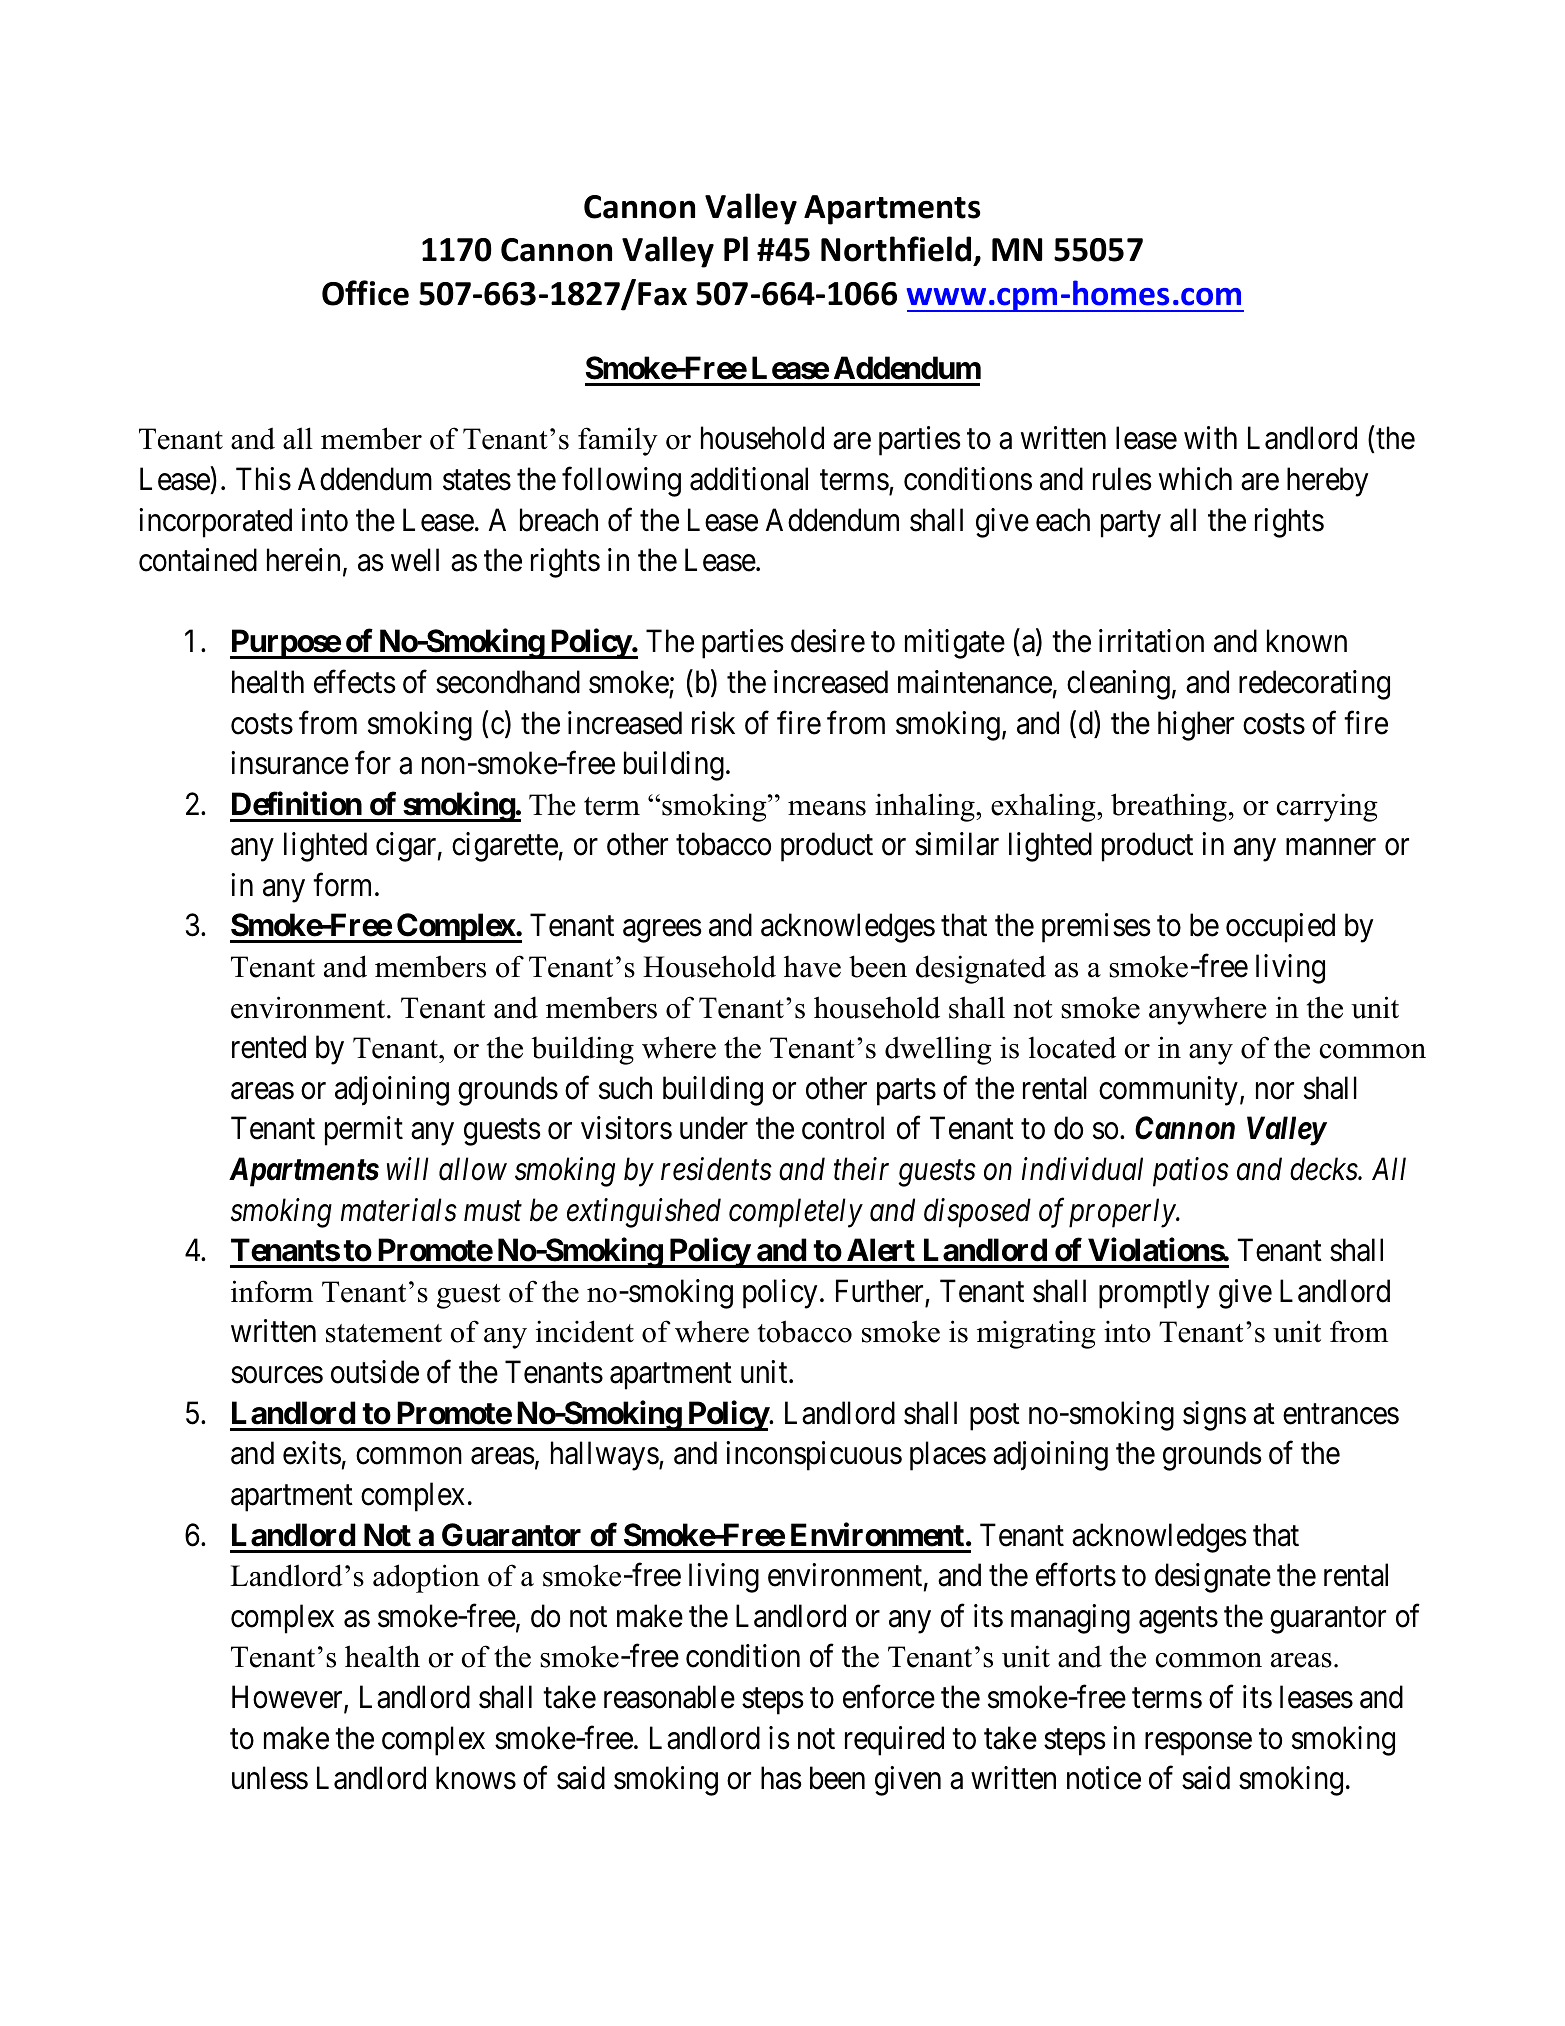  Describe the element at coordinates (1210, 437) in the document. I see `with` at that location.
